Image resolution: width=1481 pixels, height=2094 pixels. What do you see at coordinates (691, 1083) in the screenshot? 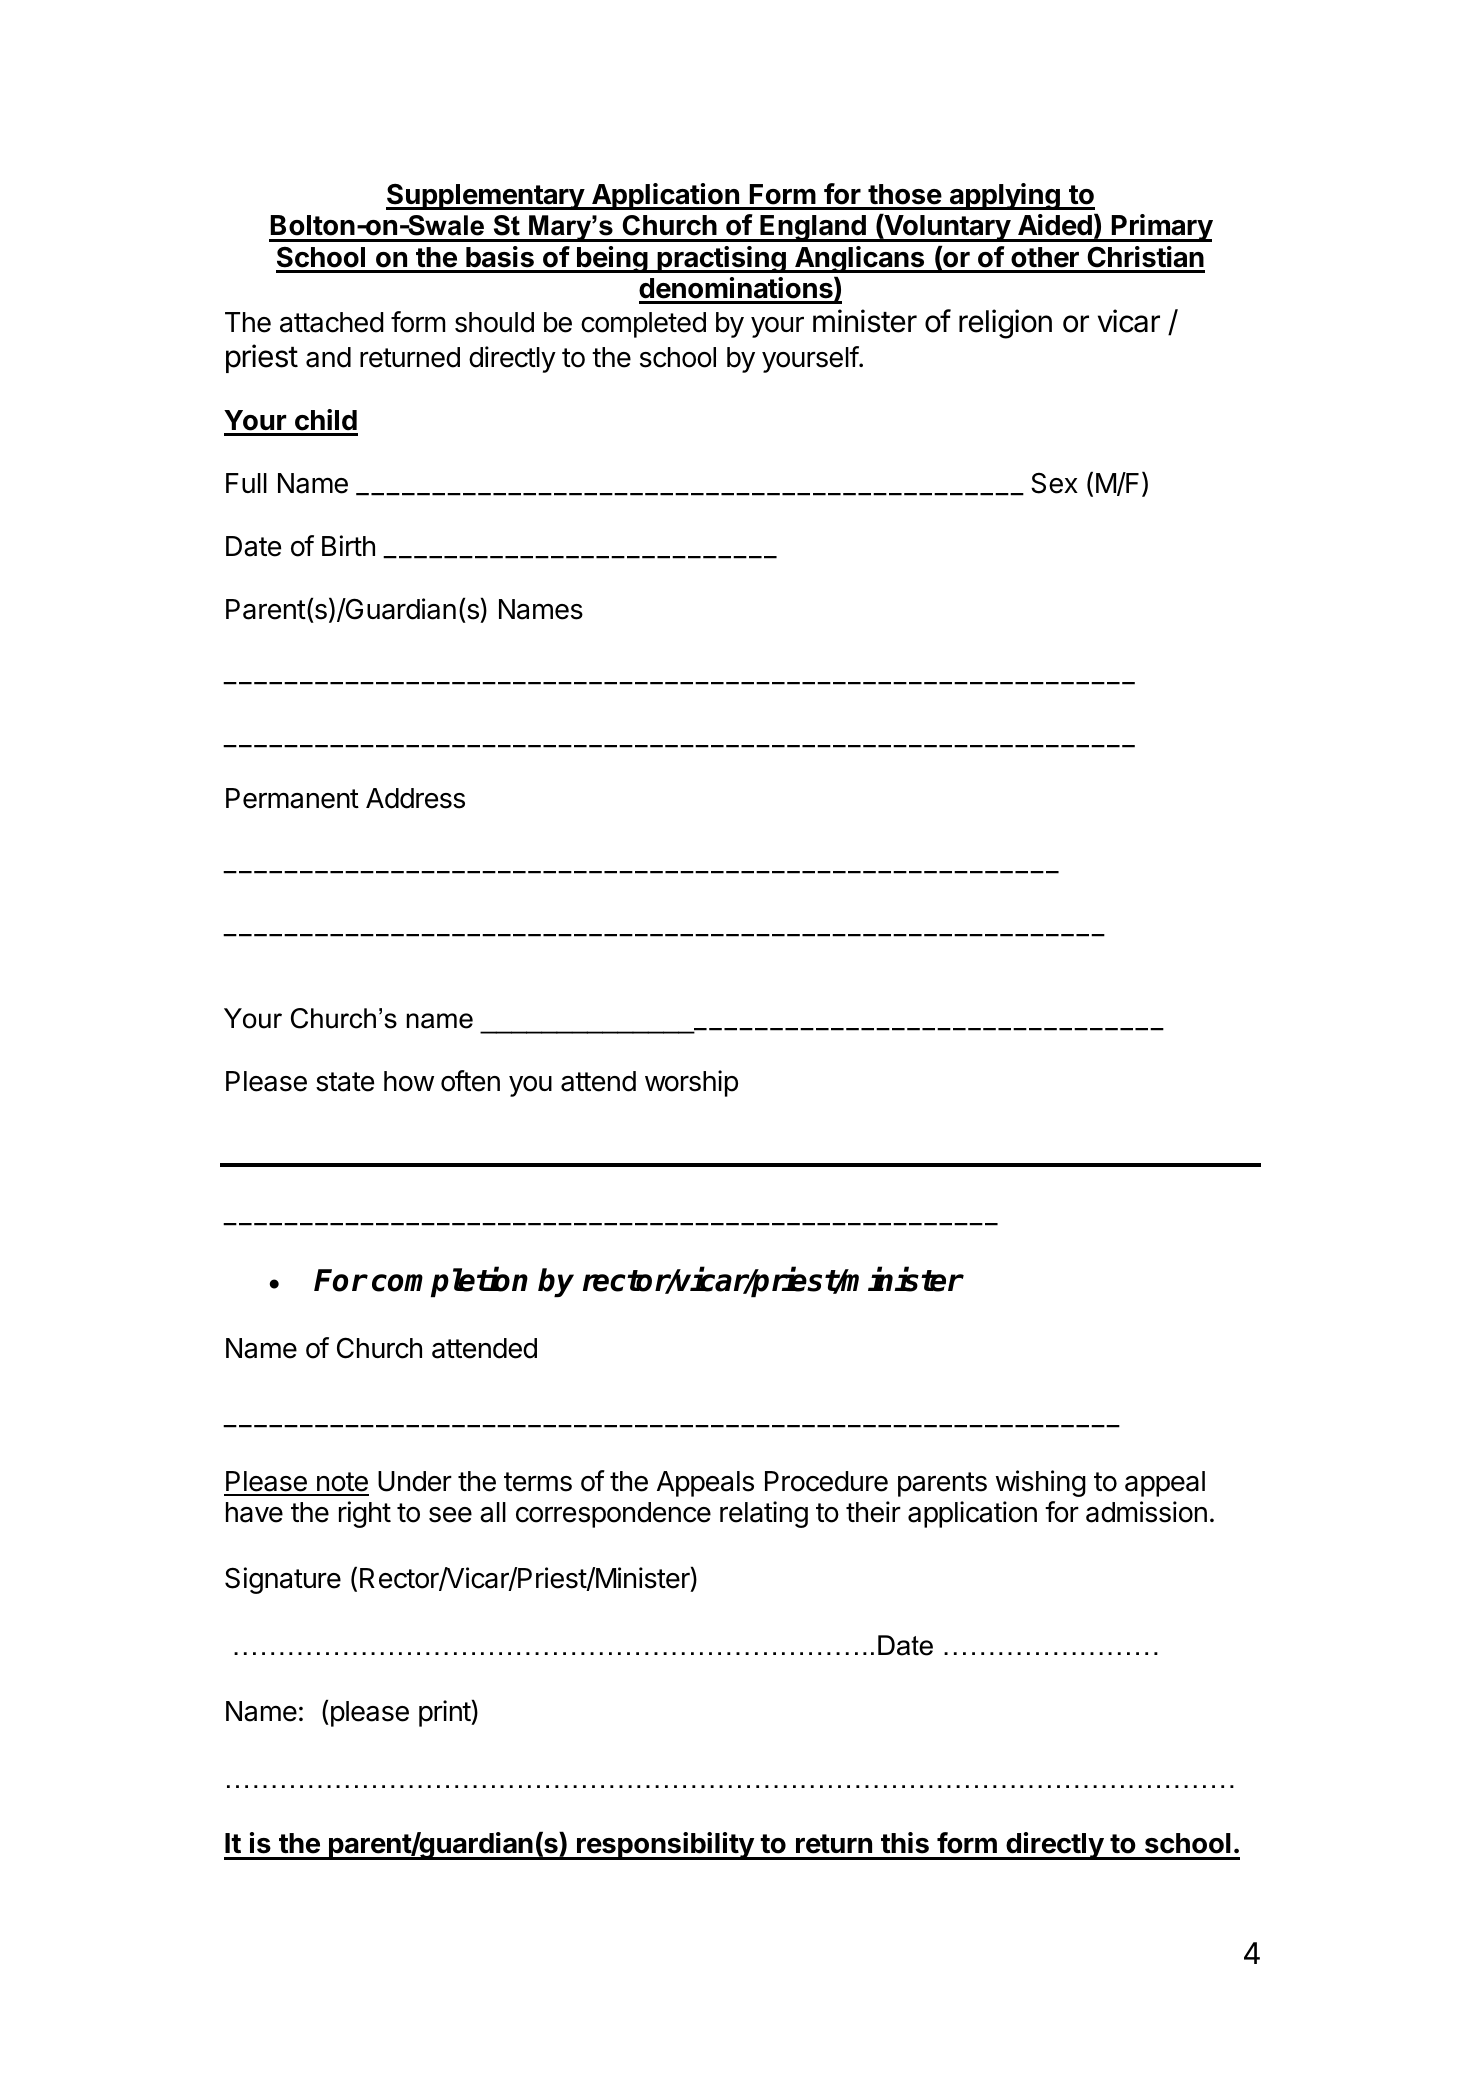
I see `worship` at bounding box center [691, 1083].
